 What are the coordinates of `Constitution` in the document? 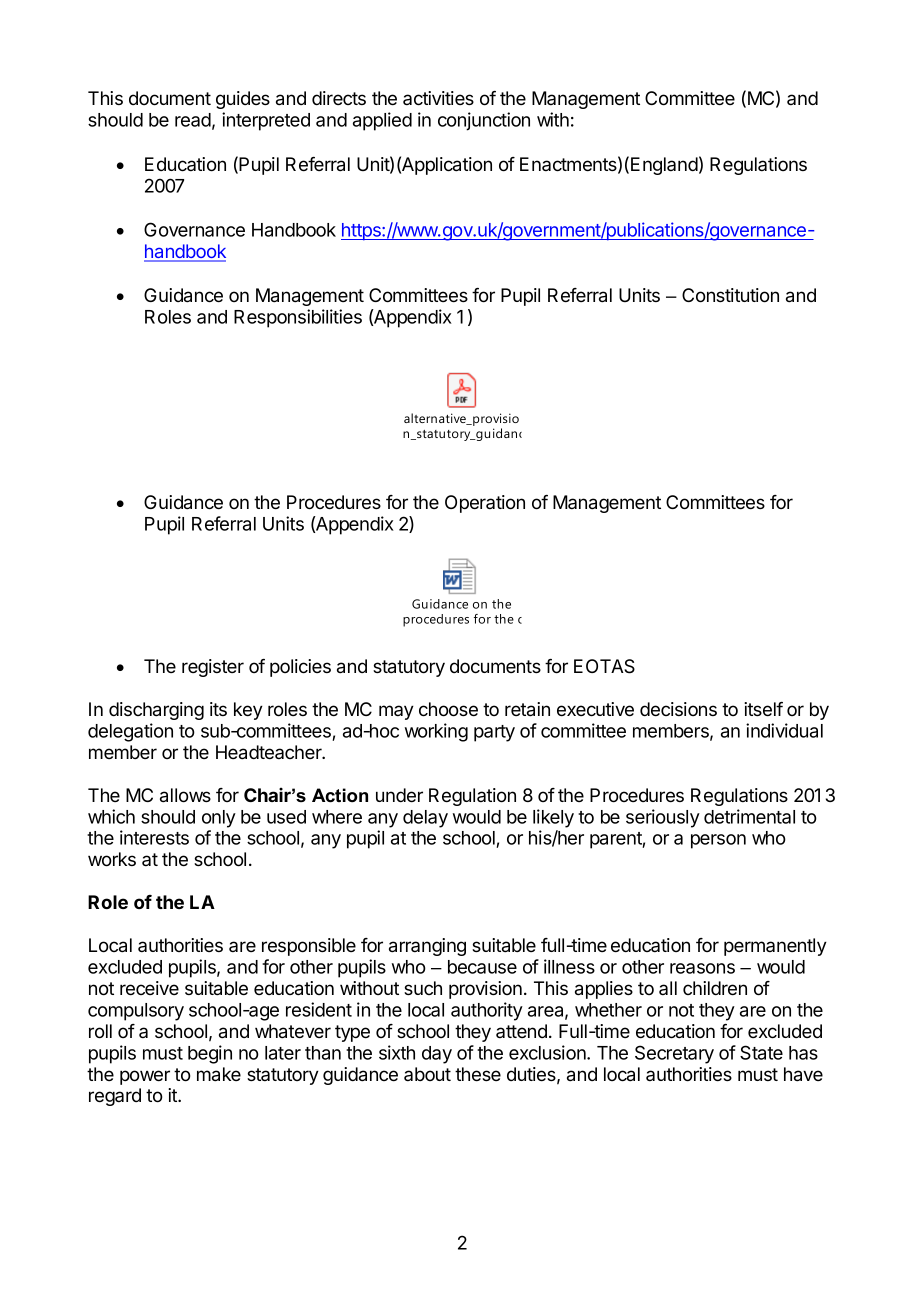 It's located at (730, 295).
